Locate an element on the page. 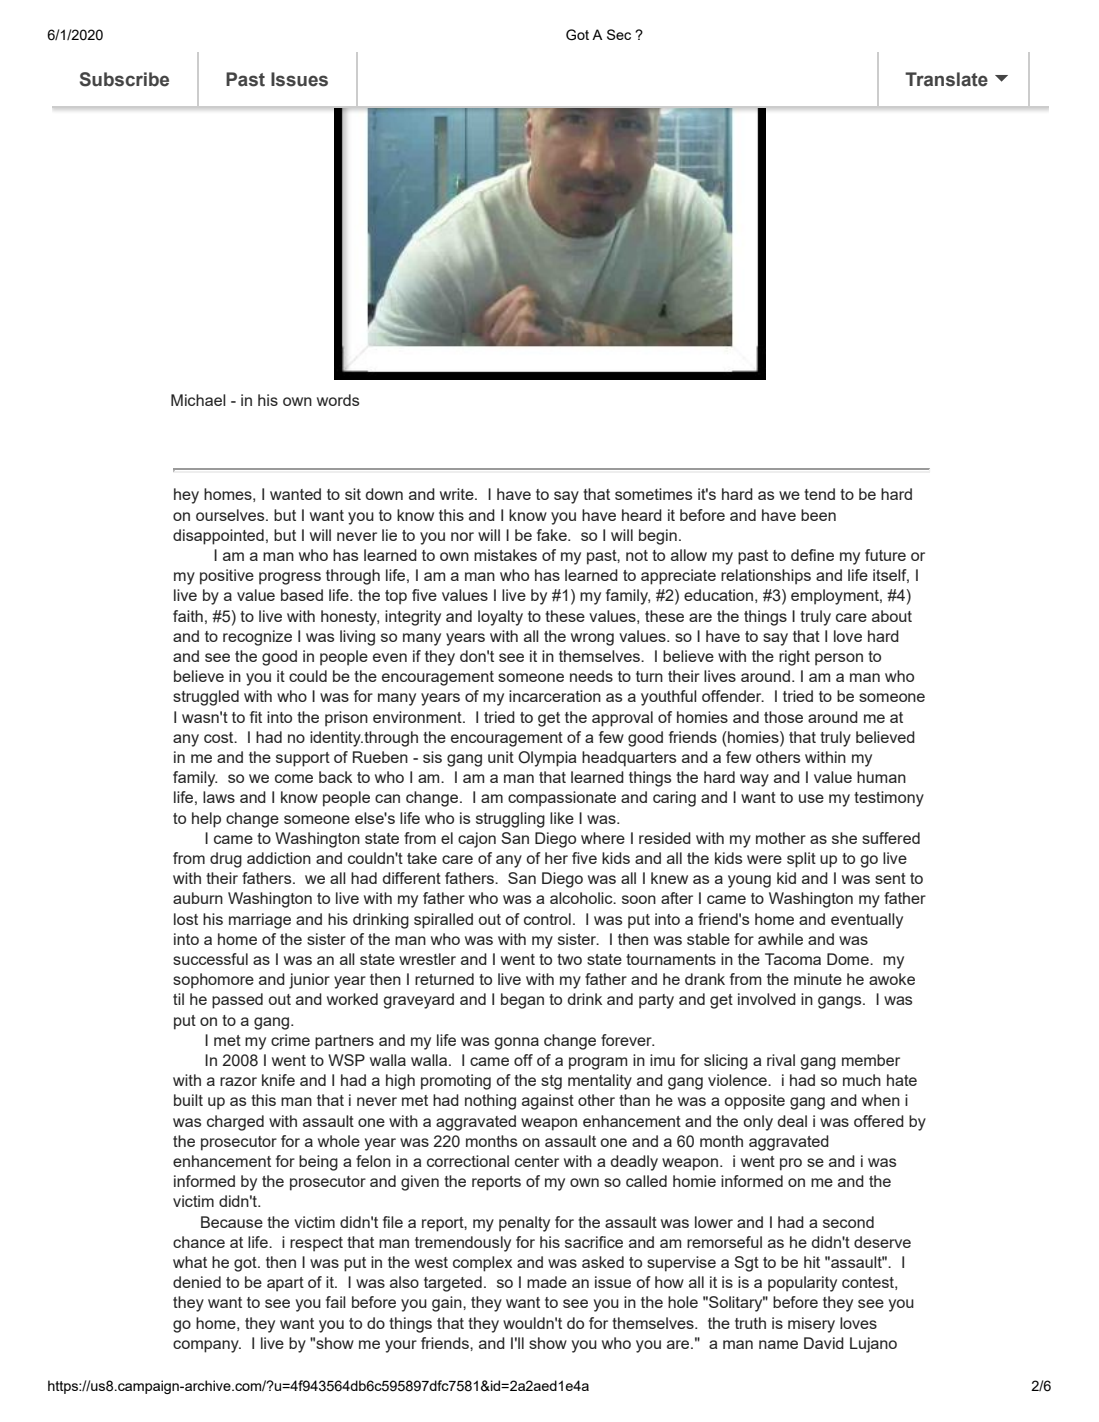  misery is located at coordinates (811, 1325).
